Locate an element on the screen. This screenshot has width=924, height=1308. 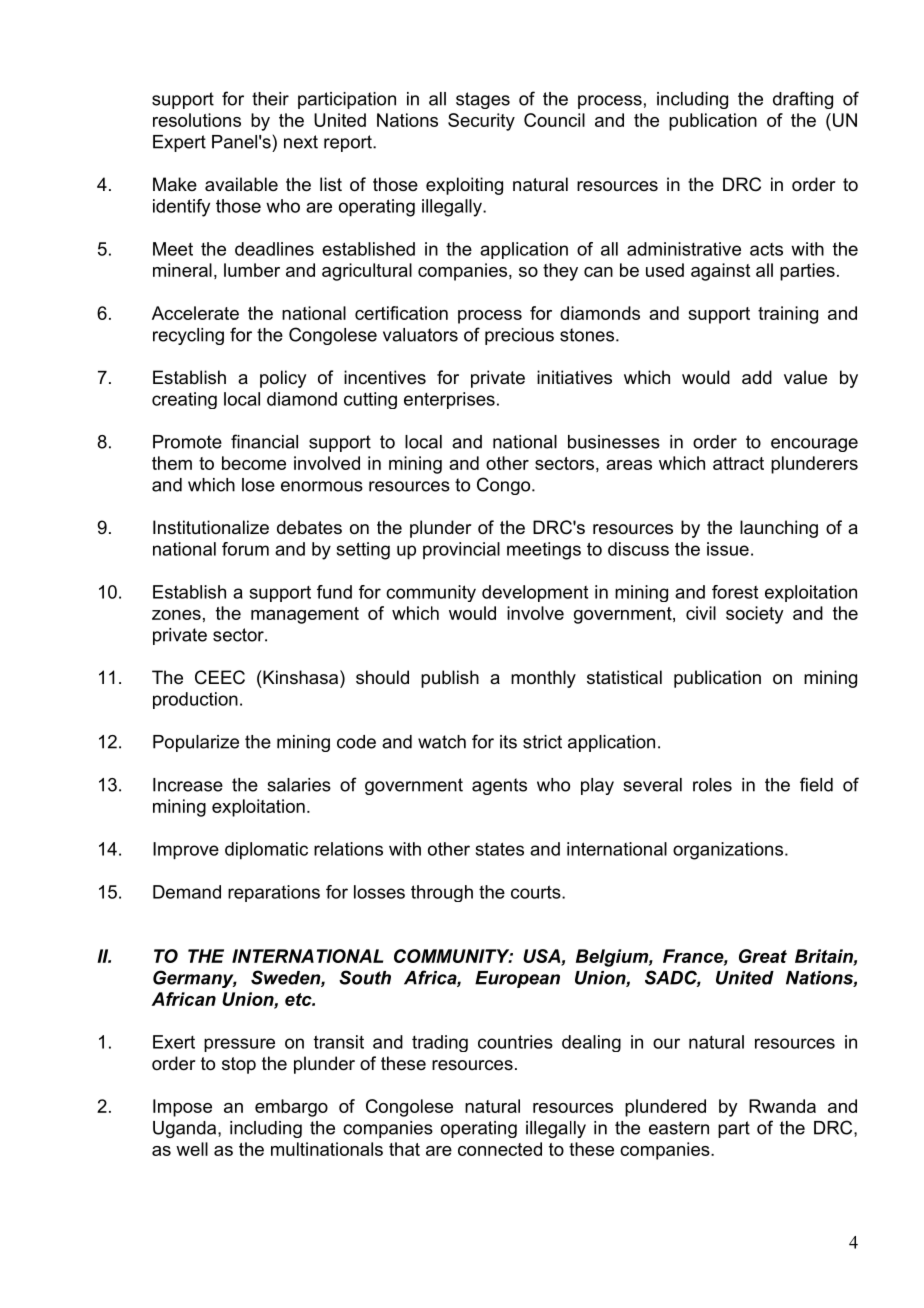
Rwanda is located at coordinates (782, 1106).
